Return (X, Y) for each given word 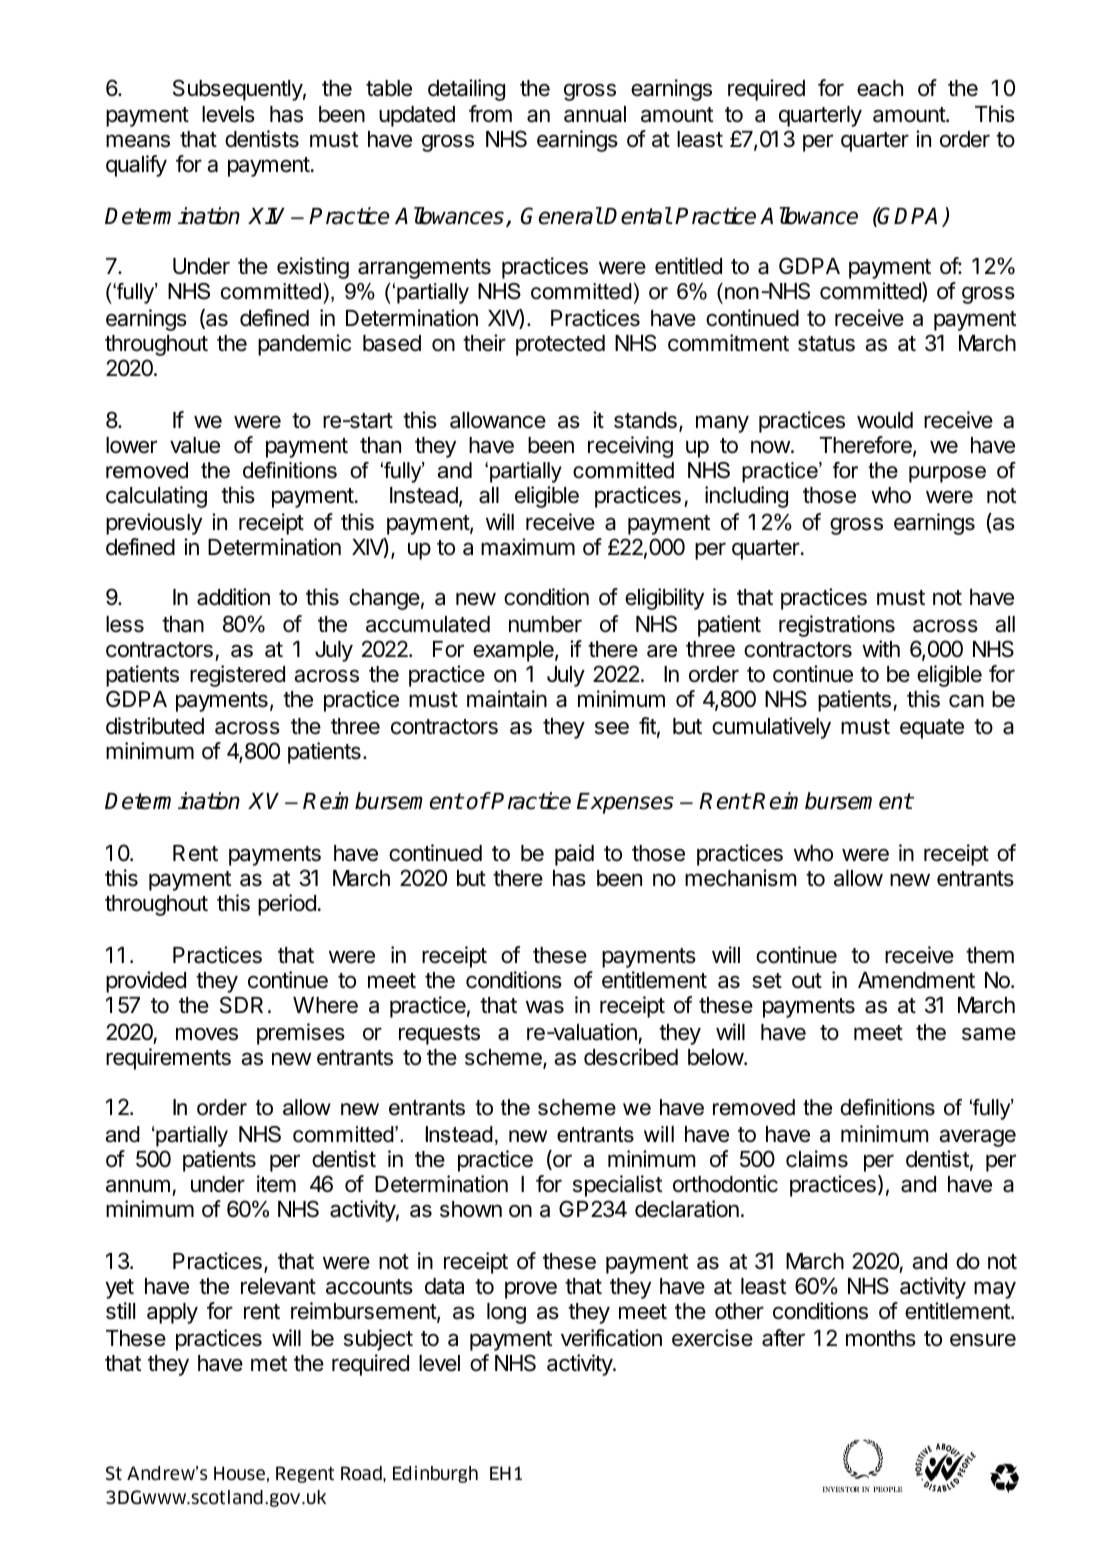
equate (932, 729)
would (885, 420)
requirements (168, 1059)
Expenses (625, 803)
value (195, 445)
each (880, 88)
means (138, 141)
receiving (630, 447)
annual (595, 114)
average (977, 1138)
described (631, 1057)
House (239, 1473)
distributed (155, 726)
